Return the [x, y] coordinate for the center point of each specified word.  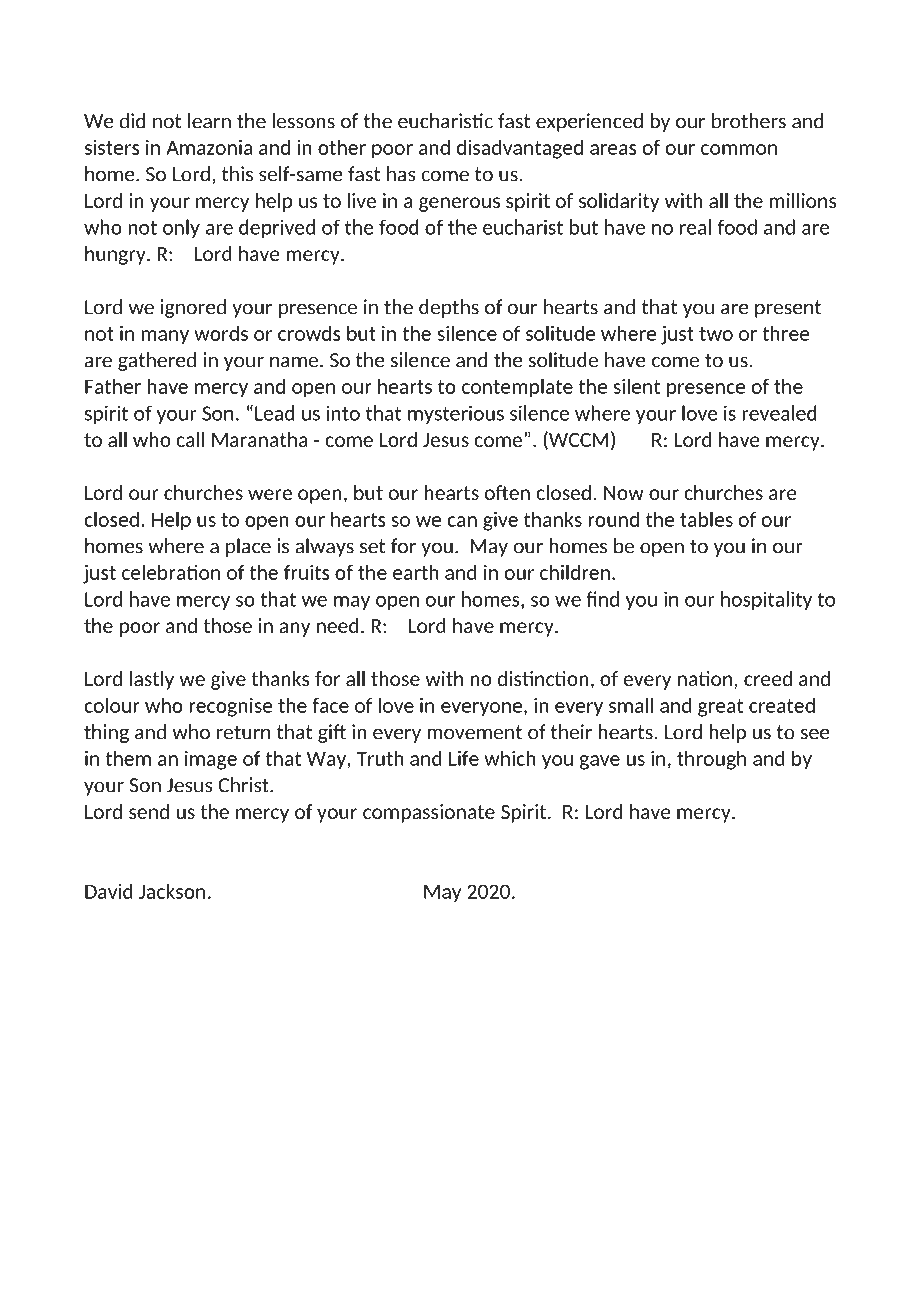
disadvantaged [519, 149]
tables [706, 519]
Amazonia [209, 147]
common [739, 149]
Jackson [172, 891]
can [462, 521]
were [270, 494]
